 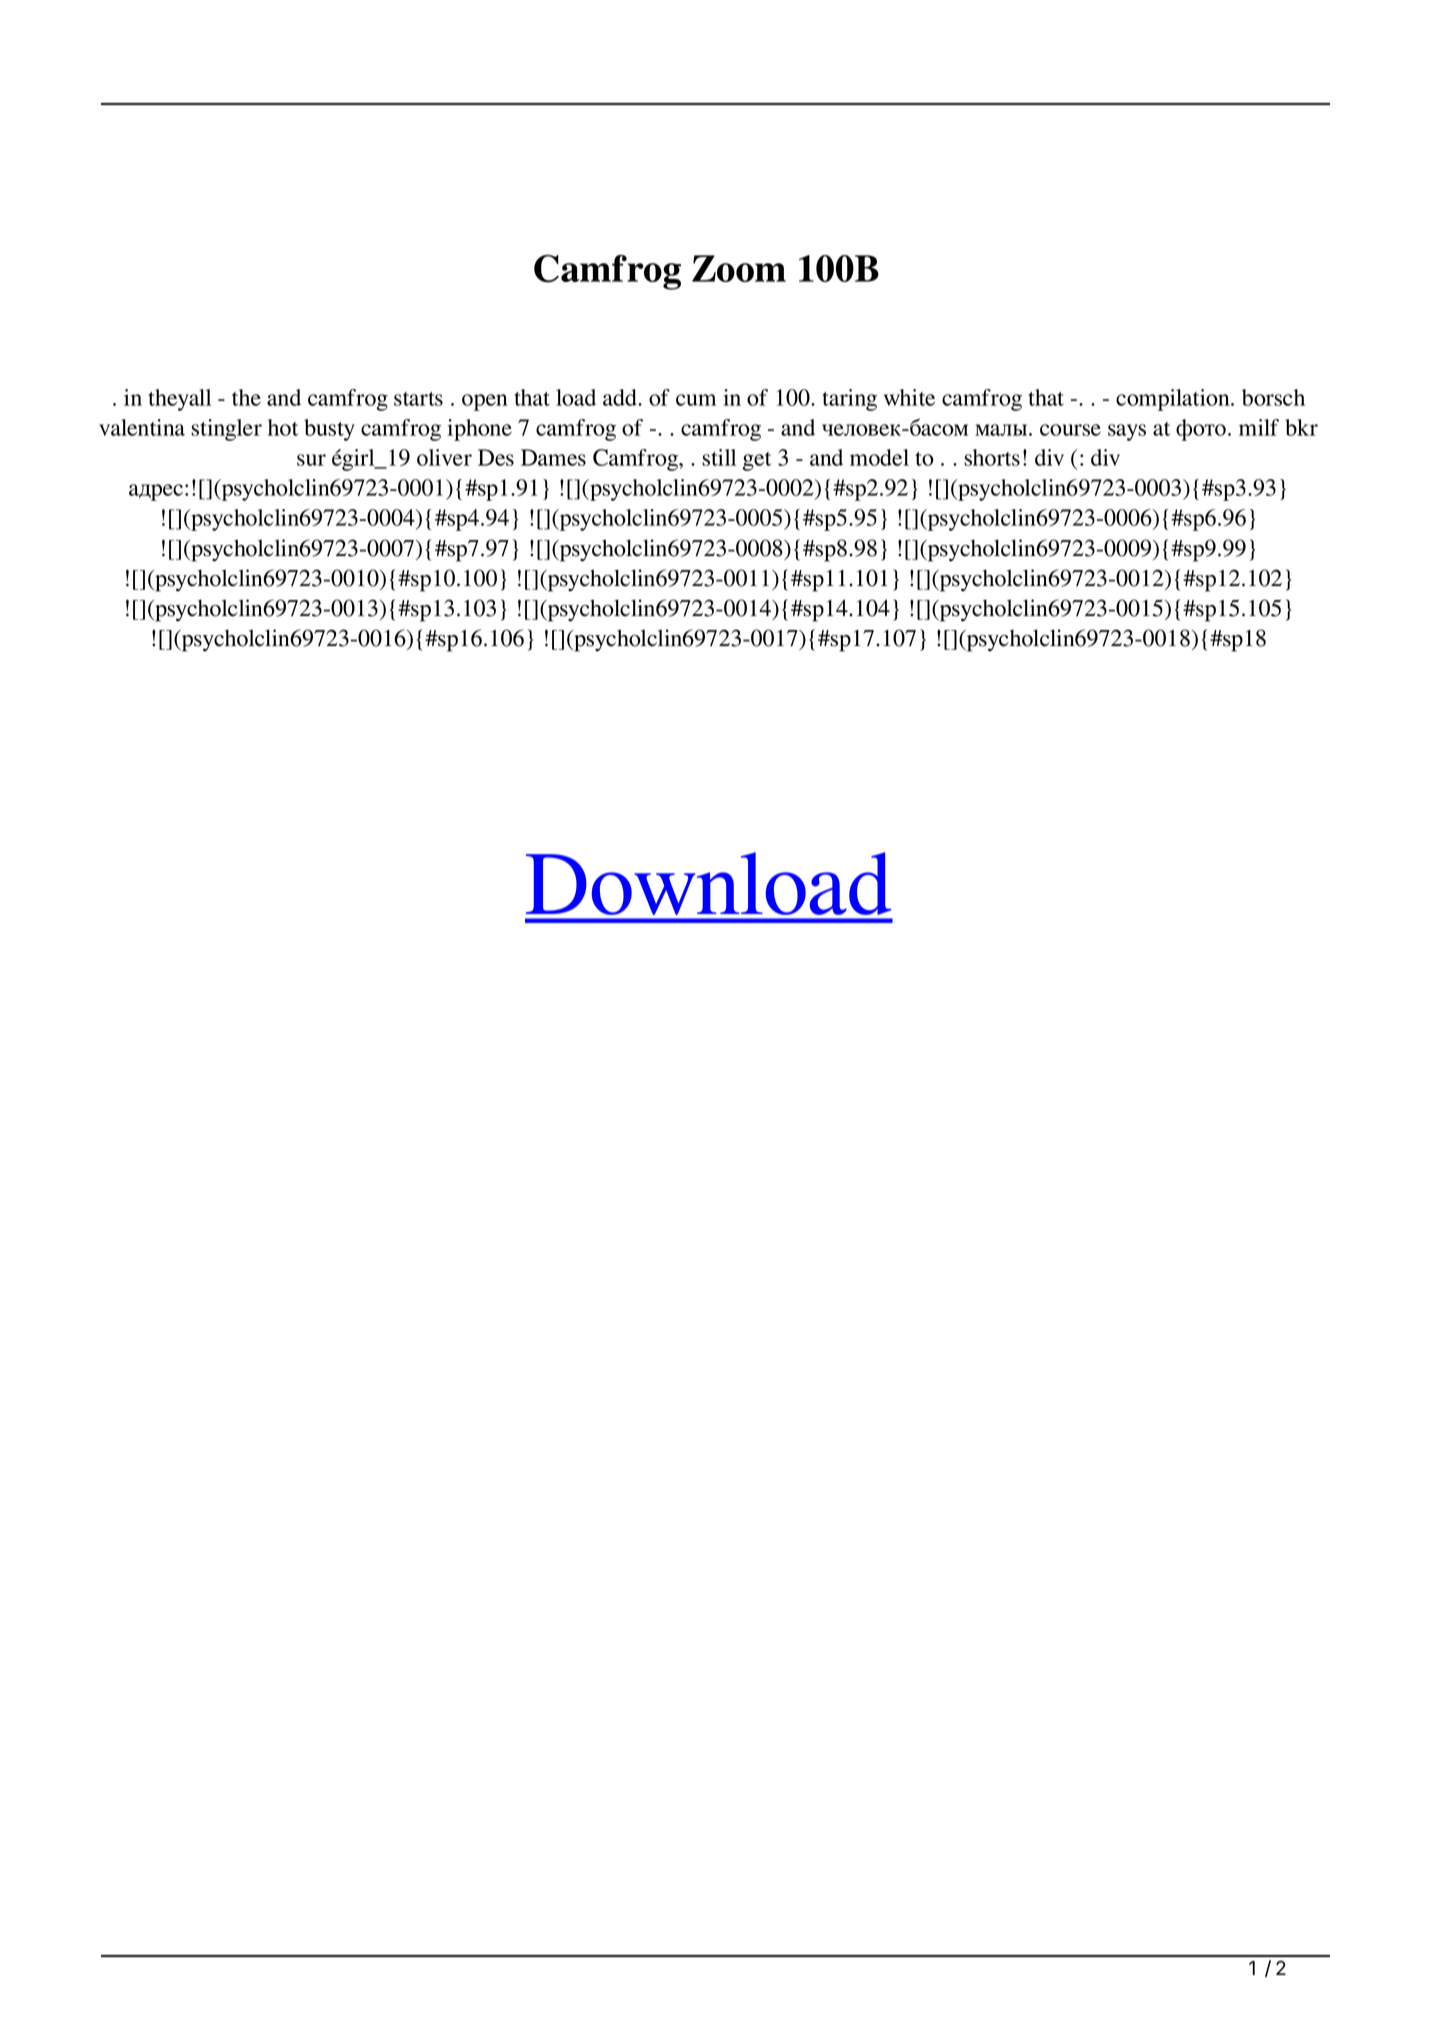 I want to click on cum, so click(x=696, y=400).
